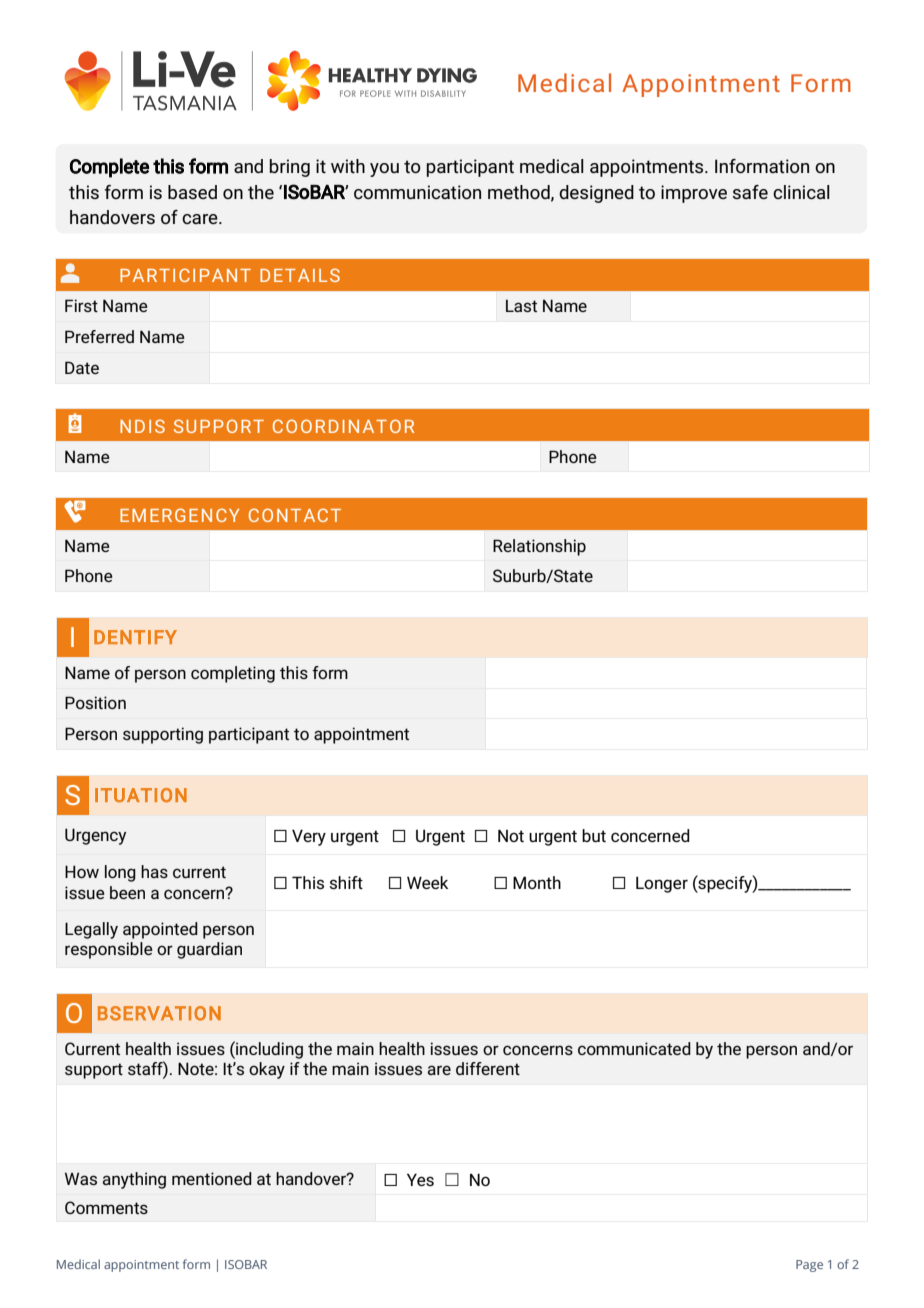 Image resolution: width=924 pixels, height=1308 pixels. I want to click on Week, so click(427, 882).
